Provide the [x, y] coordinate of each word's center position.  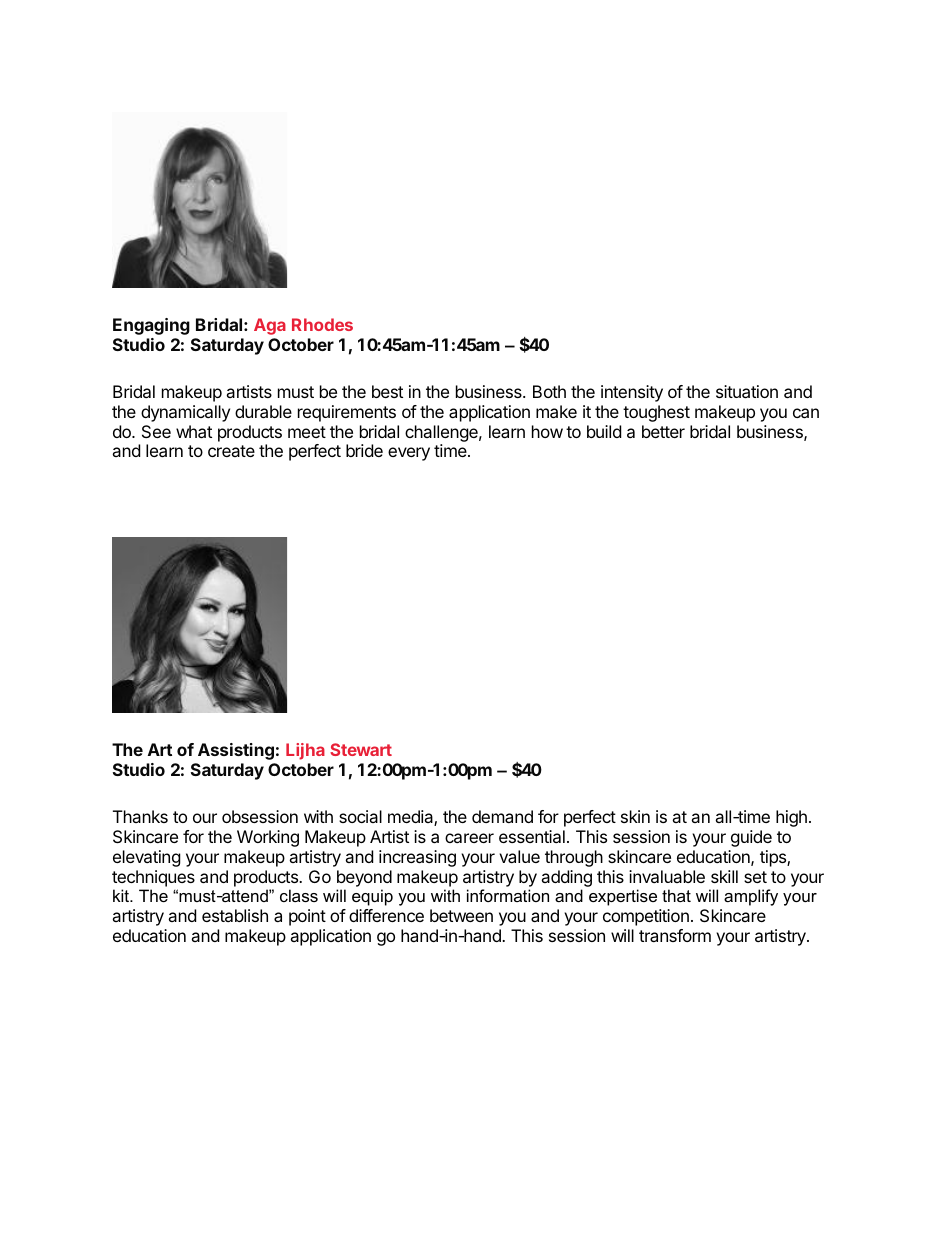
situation [747, 391]
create [231, 451]
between [461, 915]
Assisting [236, 751]
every [409, 454]
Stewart [361, 749]
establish [235, 915]
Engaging [151, 326]
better [663, 431]
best [387, 391]
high [791, 818]
